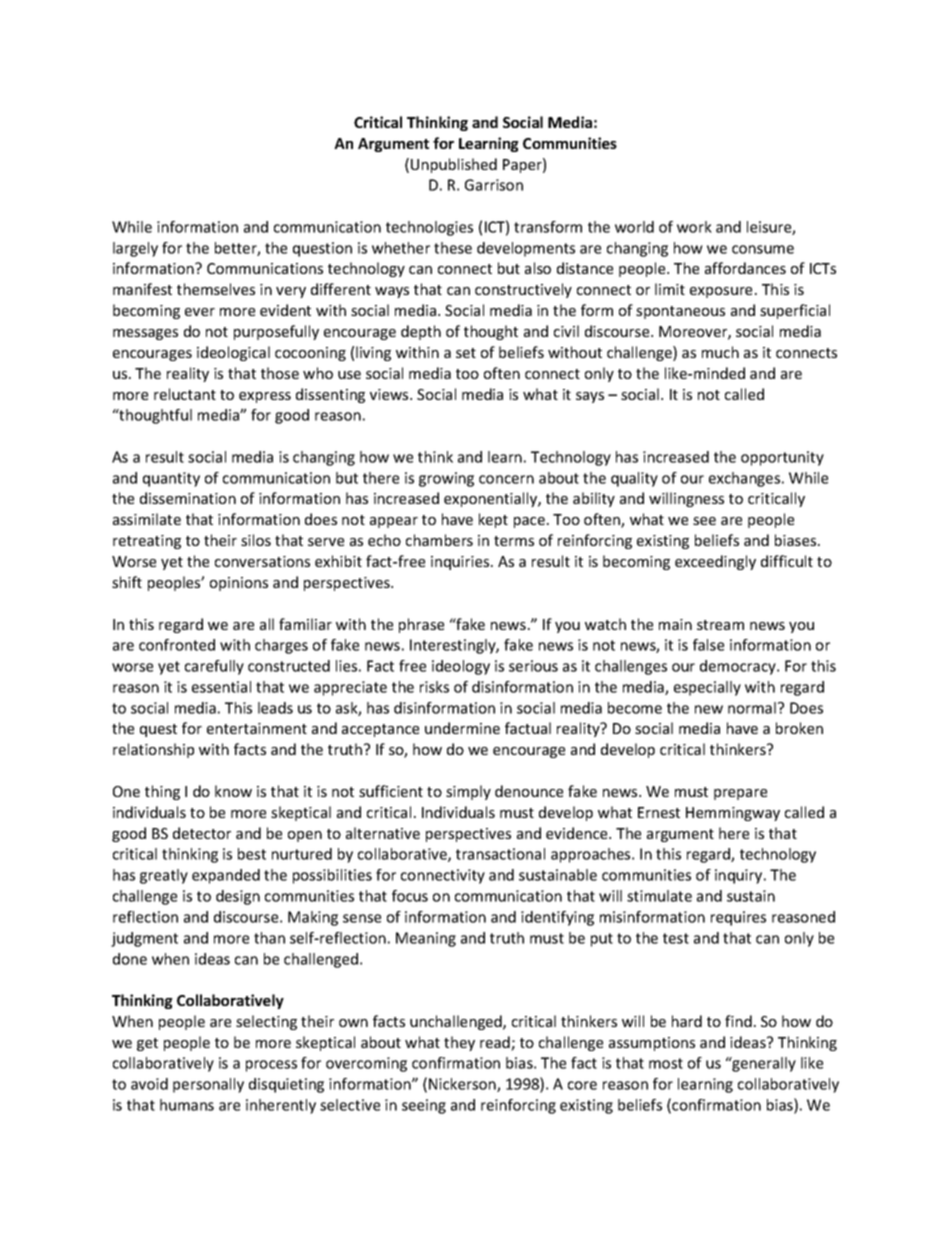 This screenshot has height=1233, width=952. Describe the element at coordinates (446, 479) in the screenshot. I see `growing` at that location.
